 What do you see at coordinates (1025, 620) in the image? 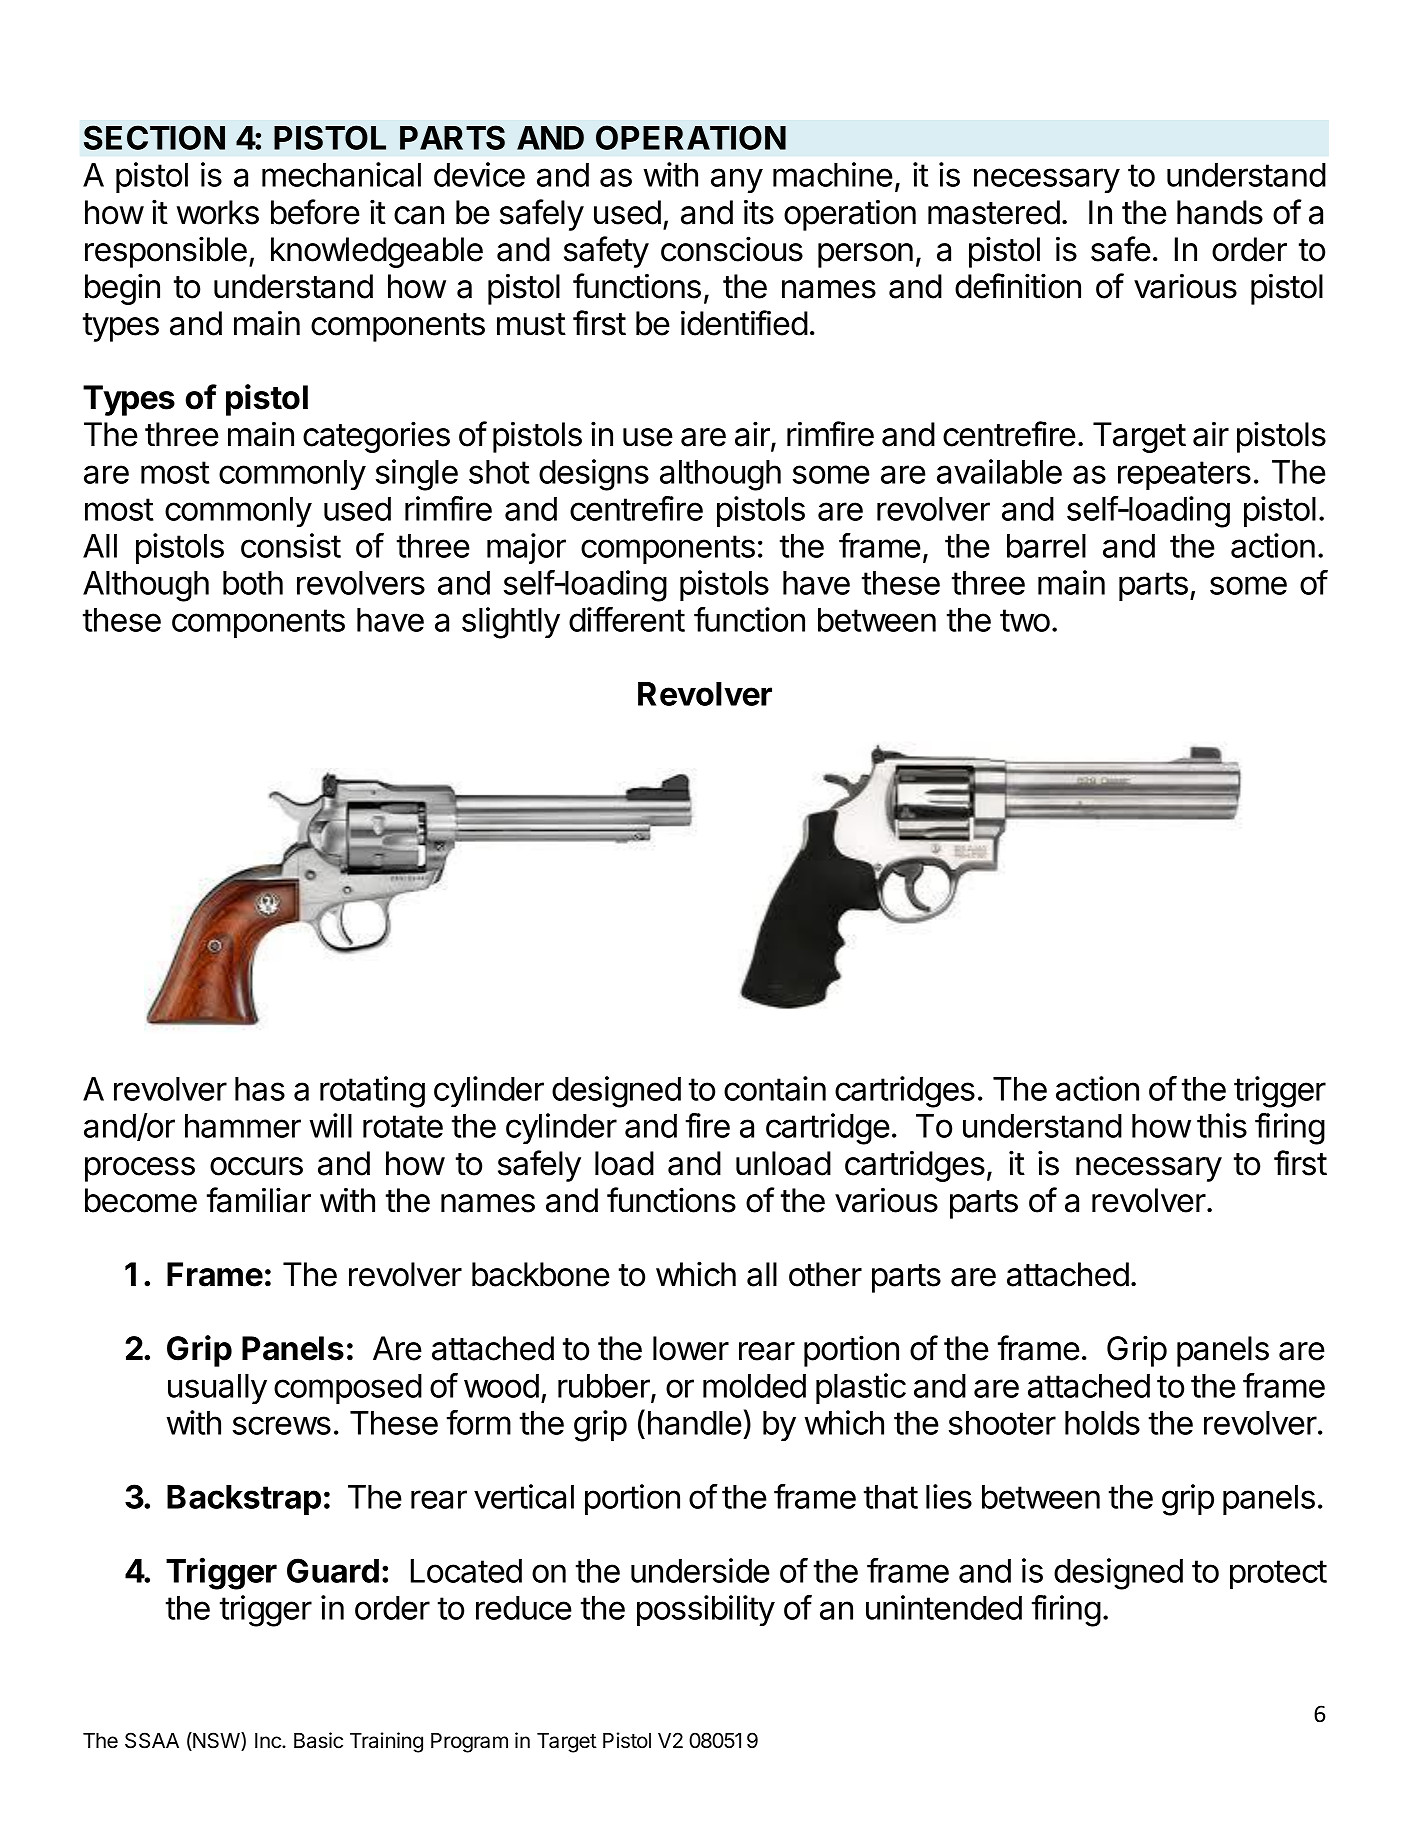
I see `two` at bounding box center [1025, 620].
